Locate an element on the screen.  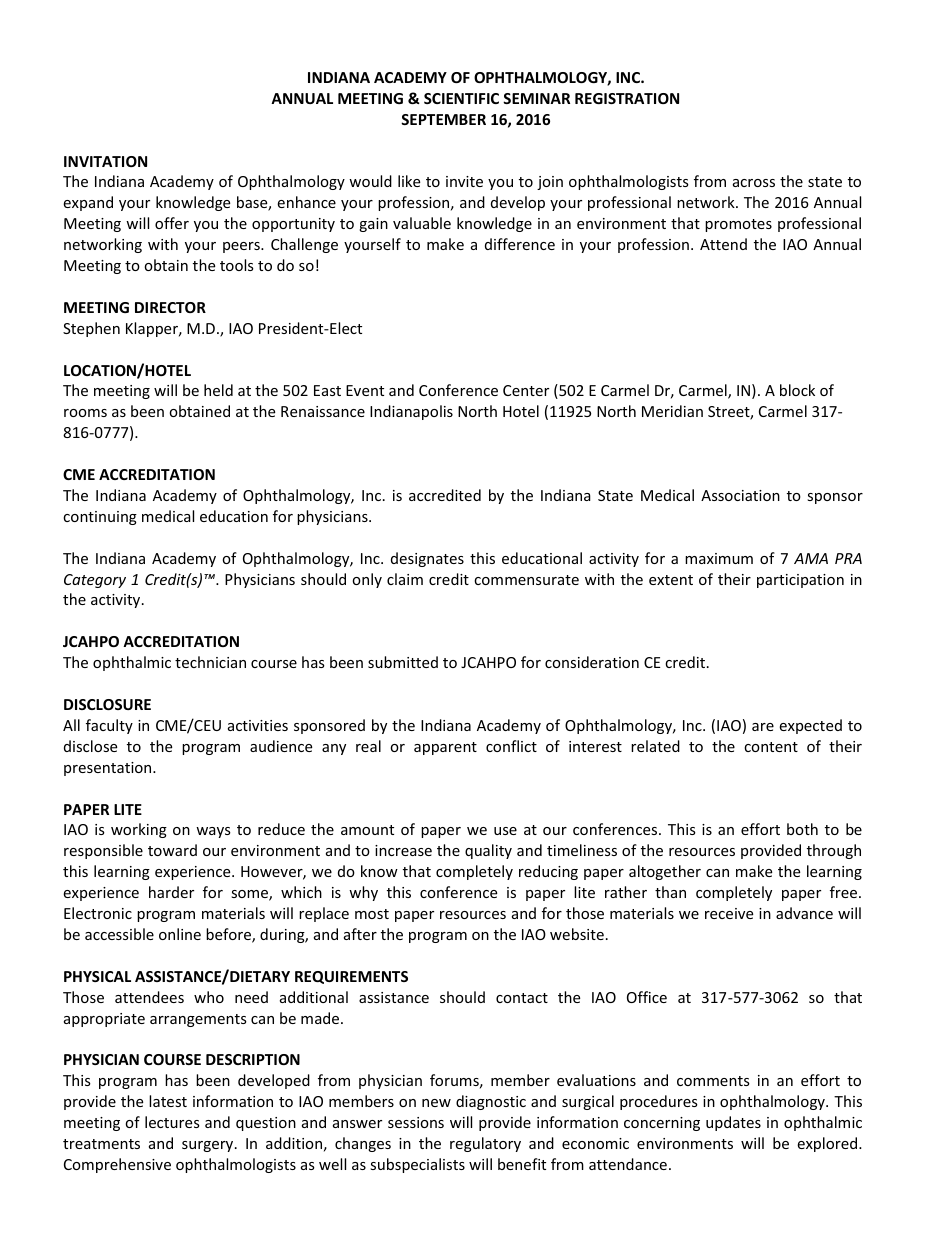
quality is located at coordinates (488, 851).
